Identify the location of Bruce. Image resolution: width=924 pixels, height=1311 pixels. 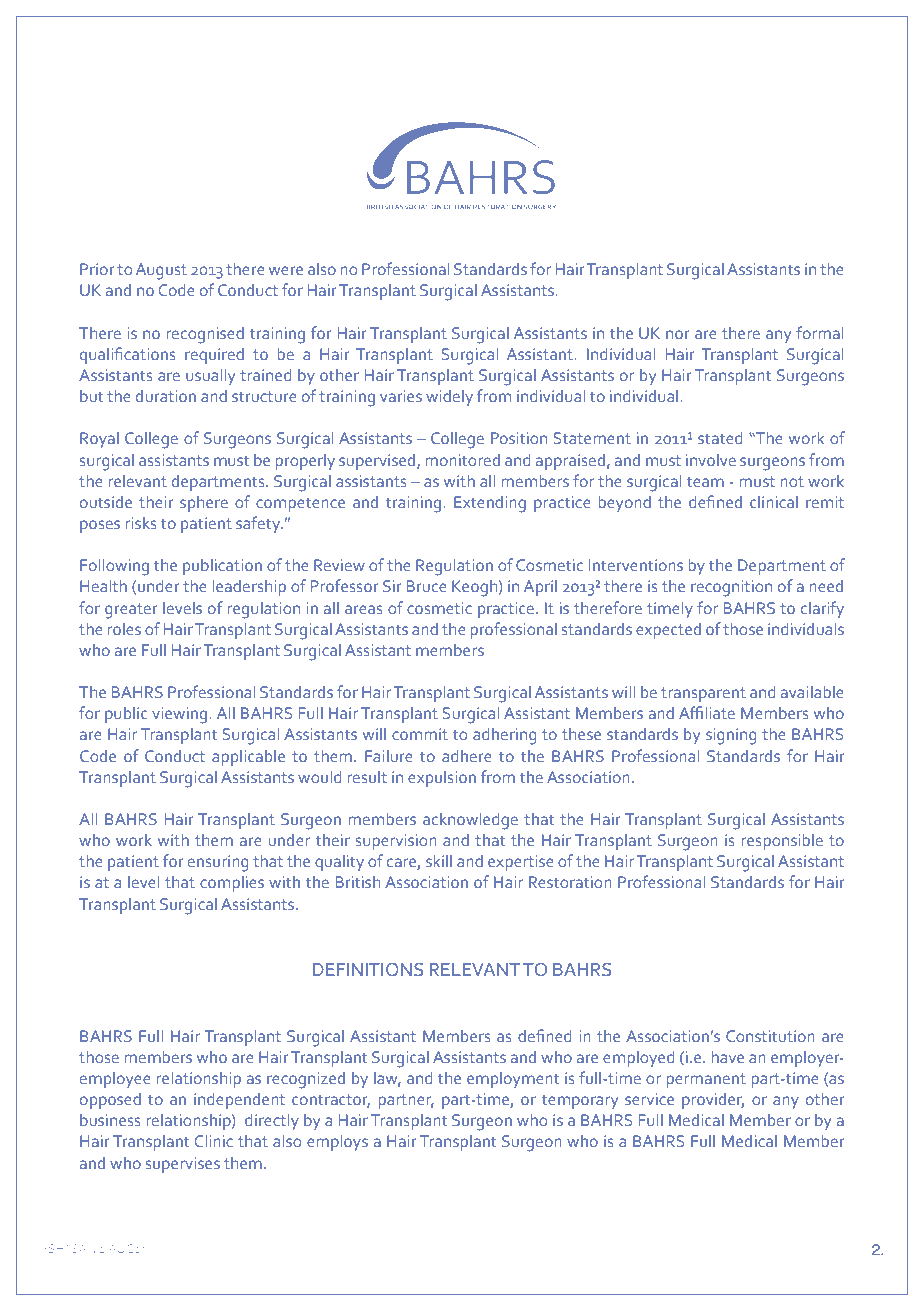
(426, 586).
